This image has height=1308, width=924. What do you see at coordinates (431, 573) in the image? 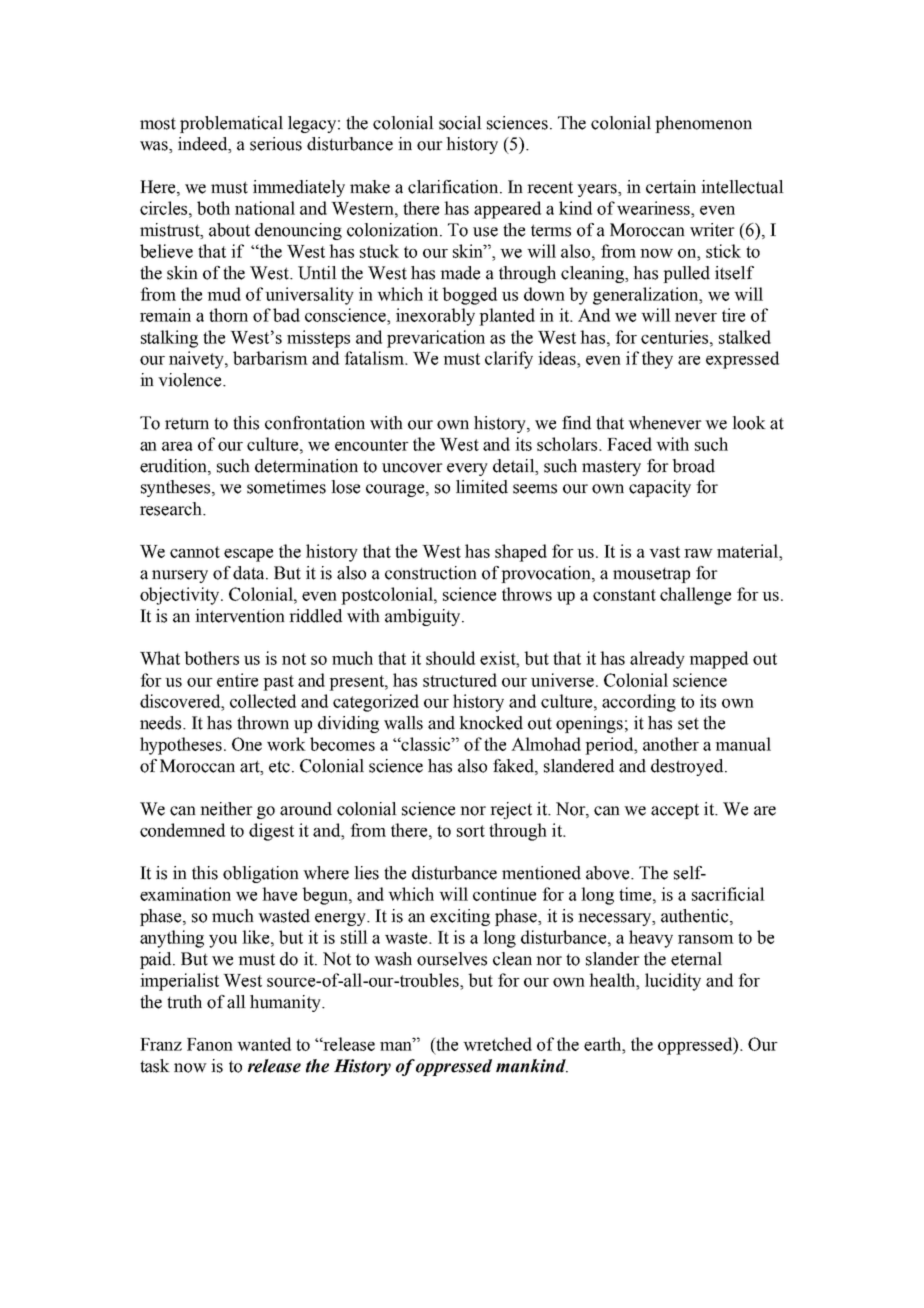
I see `construction` at bounding box center [431, 573].
